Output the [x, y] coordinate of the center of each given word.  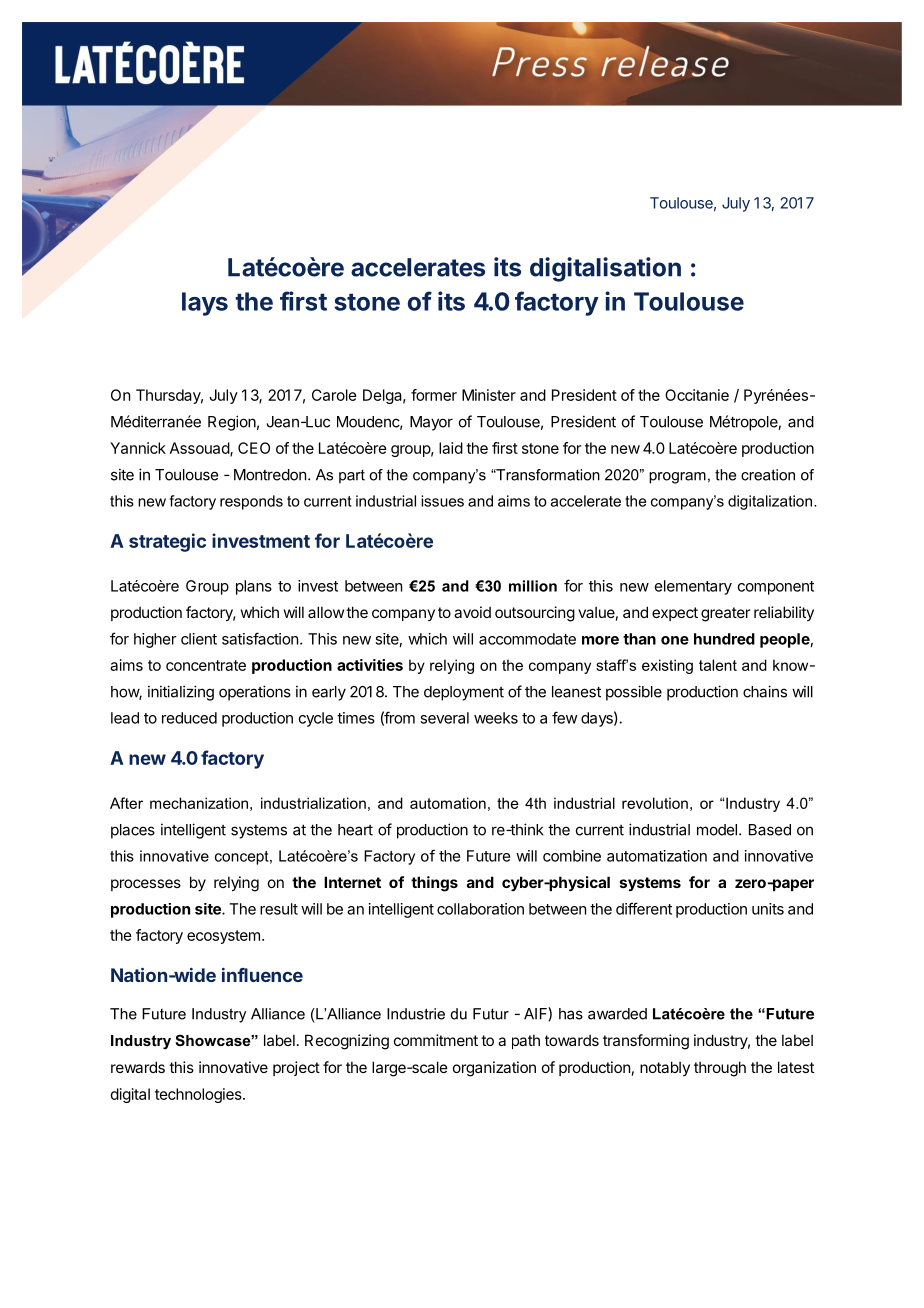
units [768, 909]
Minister [489, 395]
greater [725, 614]
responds [251, 502]
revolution [655, 803]
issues [442, 501]
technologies [199, 1095]
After [126, 803]
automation [448, 803]
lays [205, 304]
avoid [472, 612]
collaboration [480, 909]
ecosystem [223, 937]
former [434, 395]
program [677, 478]
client [199, 639]
